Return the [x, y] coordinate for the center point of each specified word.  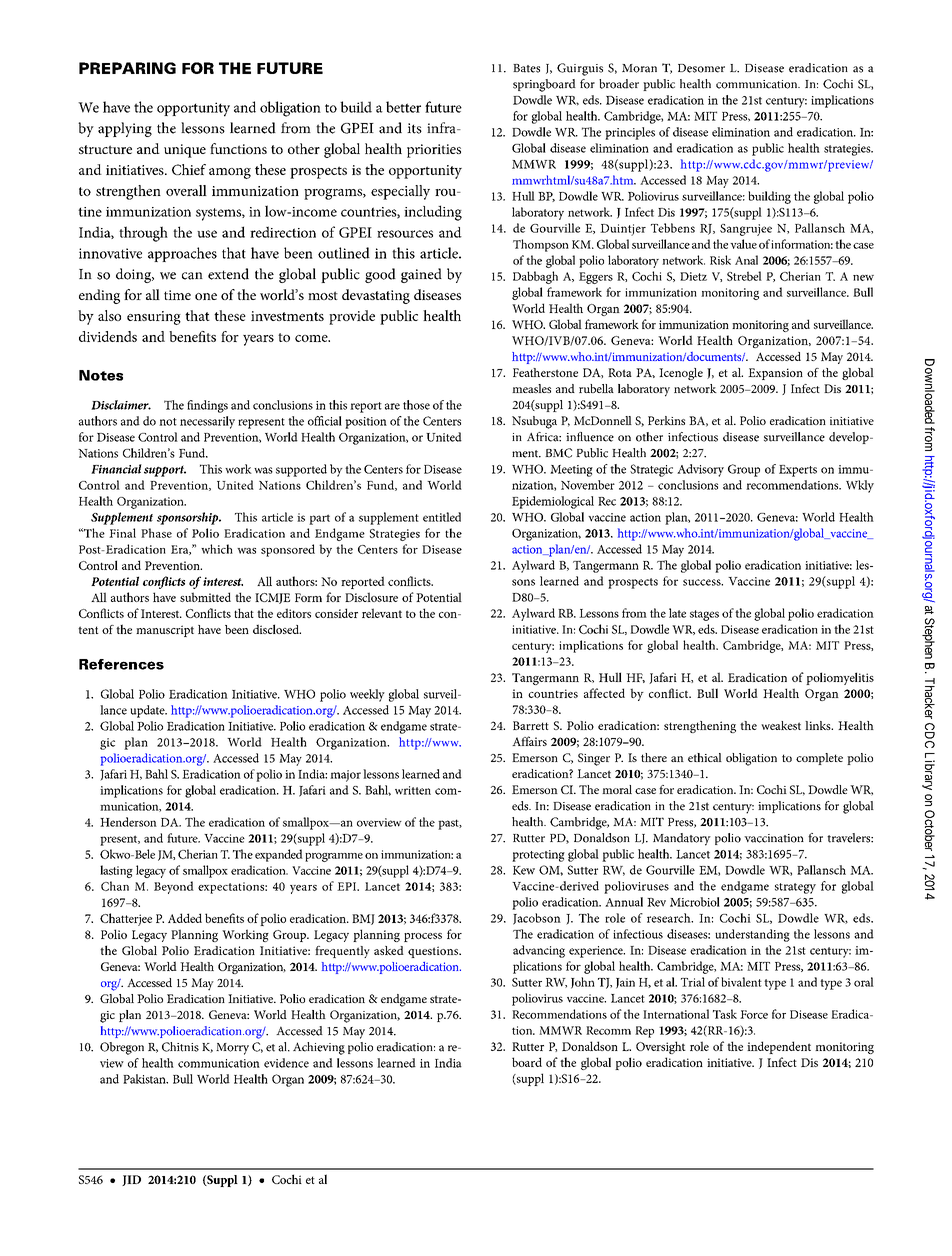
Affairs [529, 741]
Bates [526, 68]
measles [531, 388]
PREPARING [127, 68]
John [583, 983]
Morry [232, 1049]
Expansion [775, 374]
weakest [781, 725]
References [121, 664]
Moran [639, 68]
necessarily [207, 422]
